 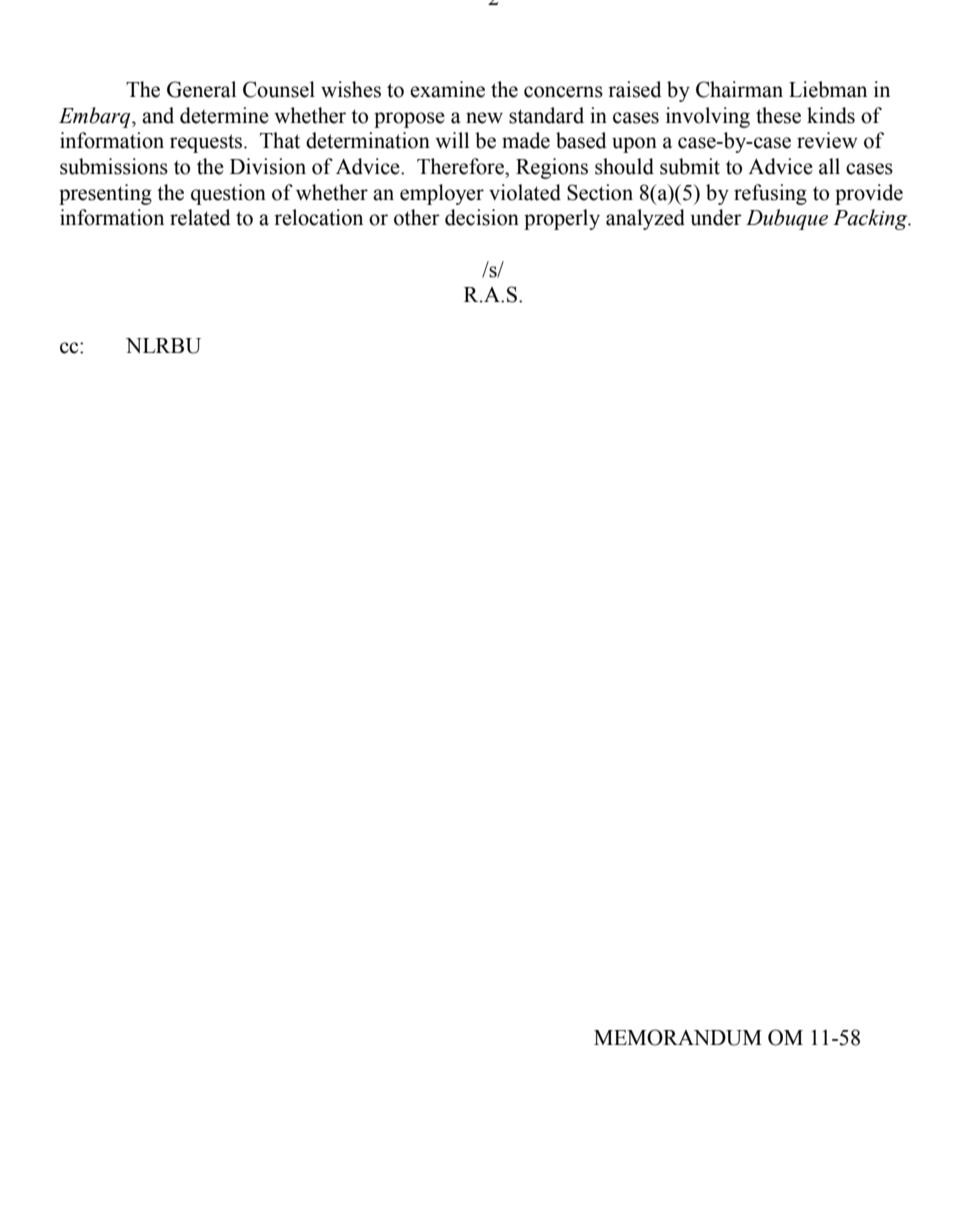 I want to click on determine, so click(x=224, y=115).
